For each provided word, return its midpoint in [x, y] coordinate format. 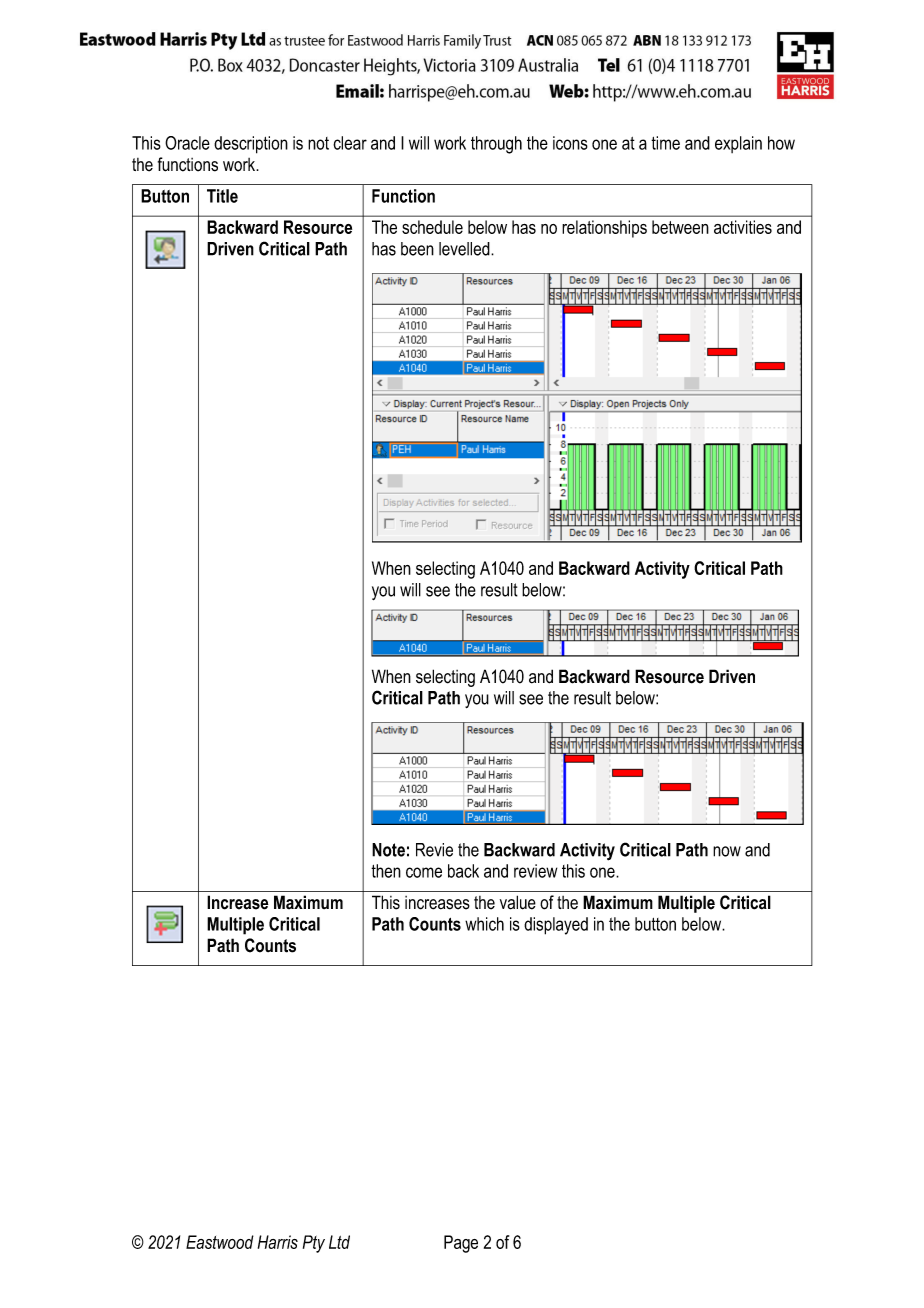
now [727, 851]
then [386, 871]
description [251, 145]
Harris [278, 1242]
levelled [465, 249]
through [496, 145]
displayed [556, 926]
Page [461, 1244]
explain [738, 144]
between [680, 227]
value [518, 902]
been [417, 249]
